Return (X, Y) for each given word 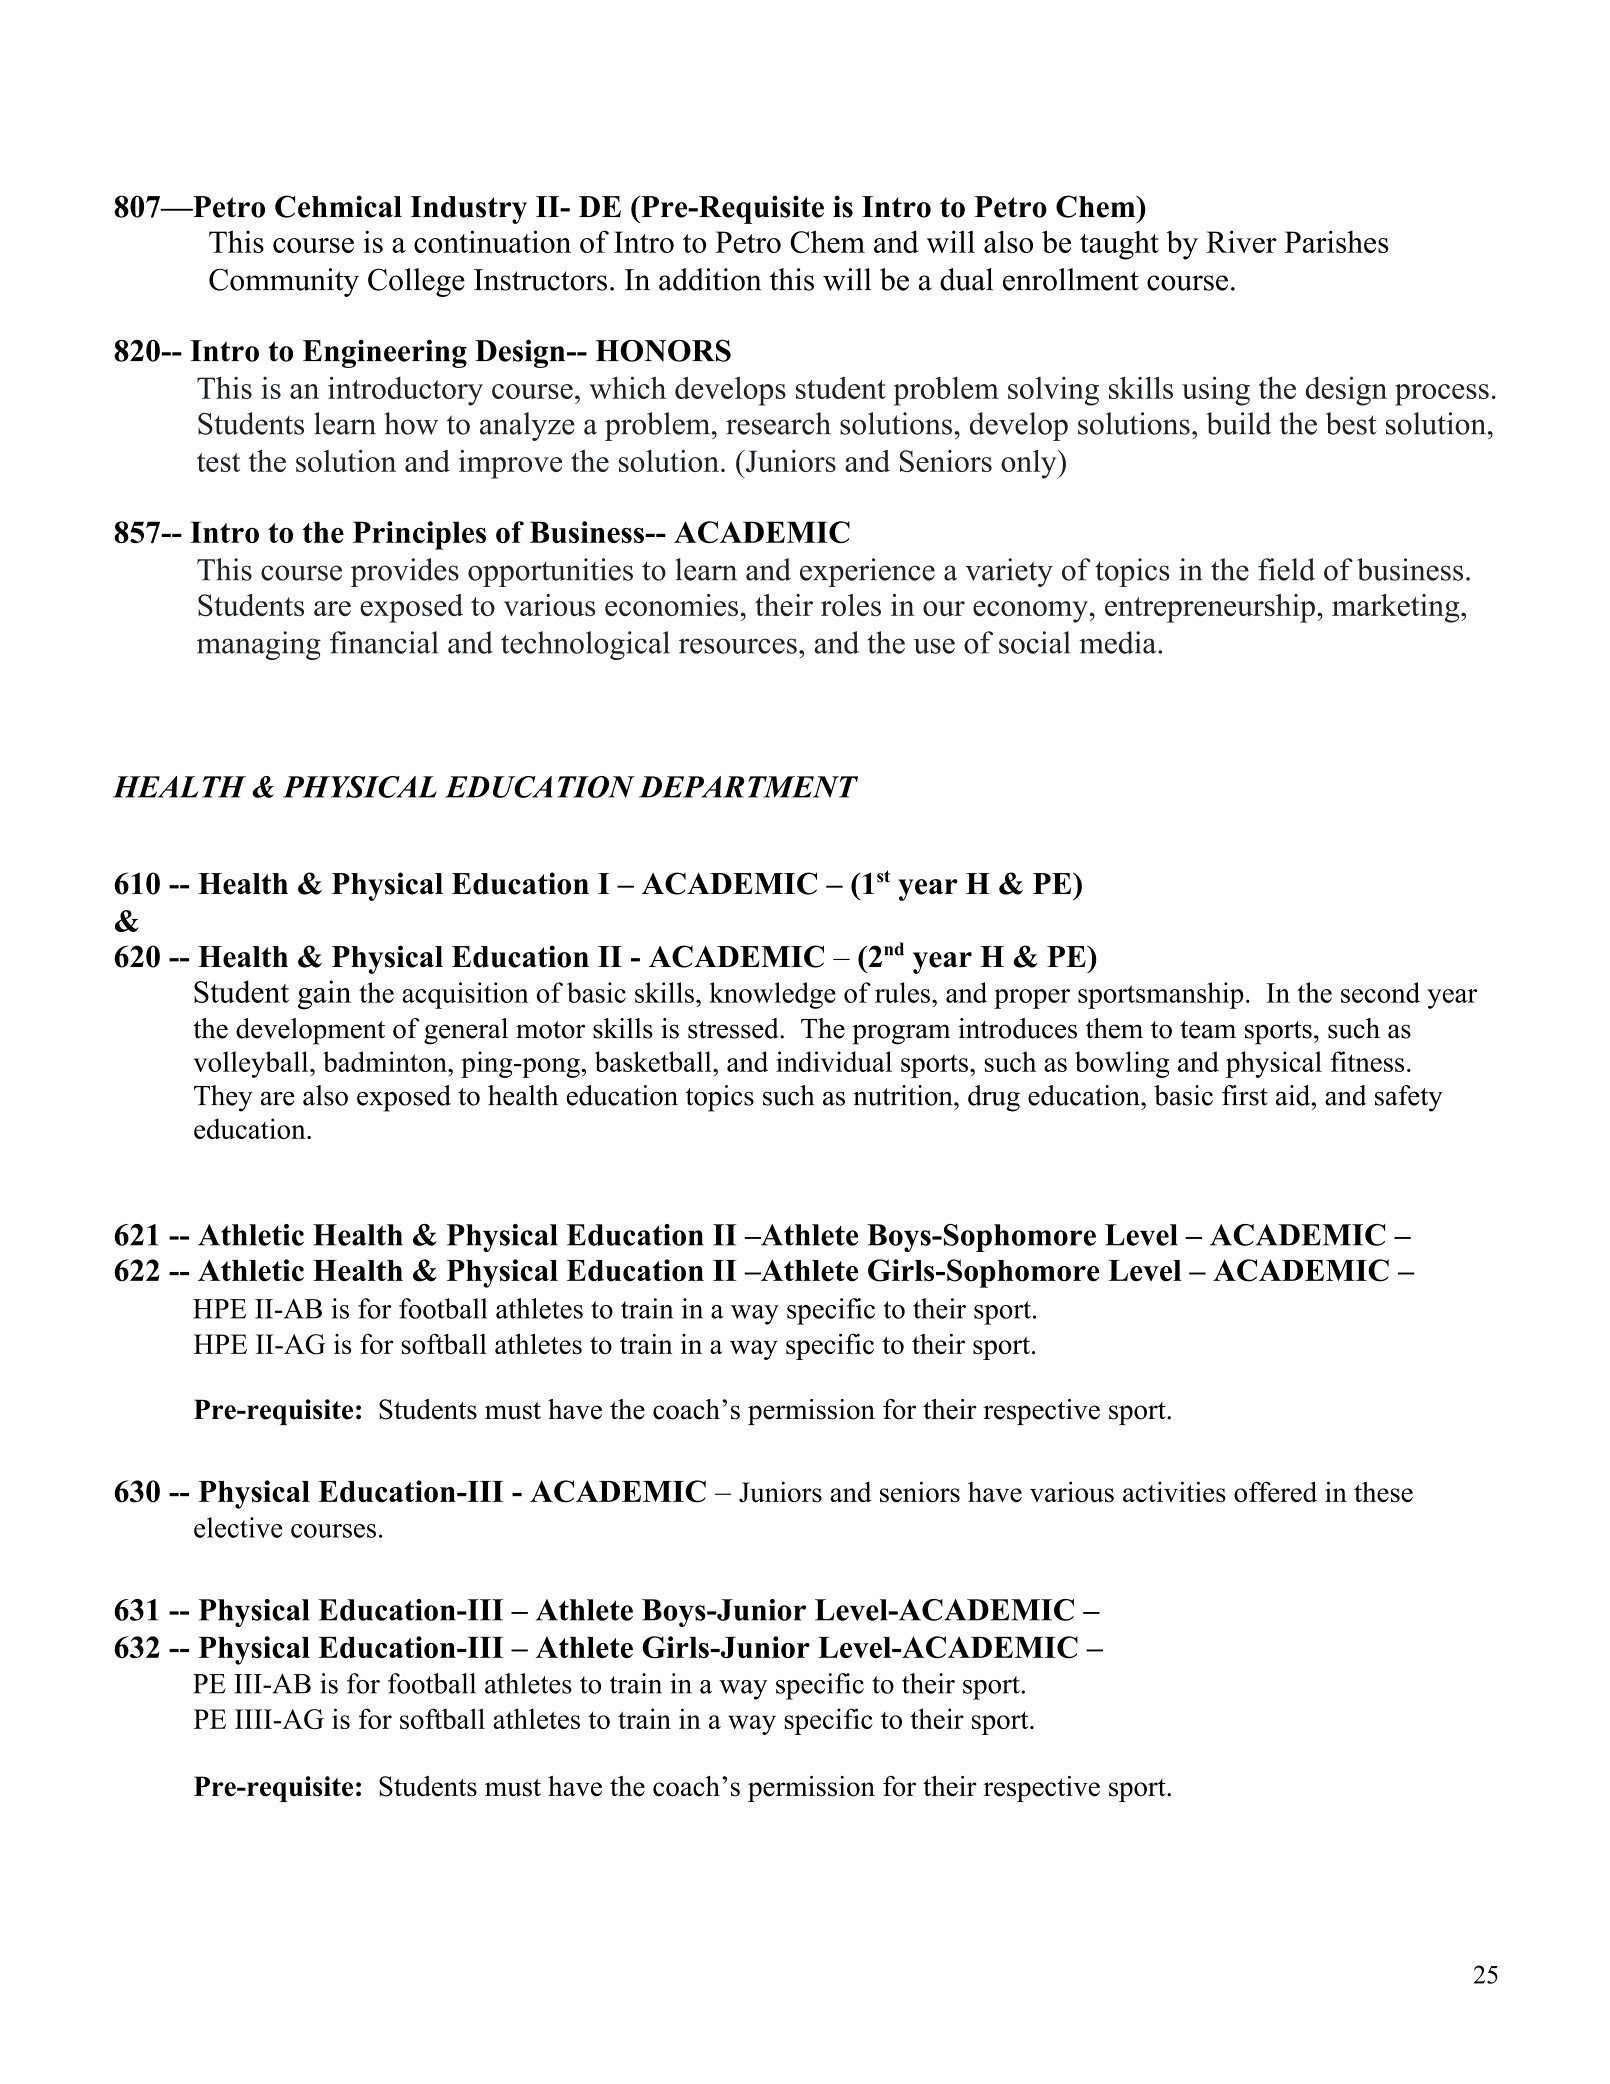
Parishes (1336, 241)
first (1245, 1095)
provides (405, 572)
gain (324, 995)
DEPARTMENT (748, 787)
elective (238, 1527)
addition (710, 279)
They (223, 1098)
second (1380, 992)
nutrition (904, 1095)
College (416, 282)
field (1286, 569)
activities (1174, 1491)
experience (867, 572)
